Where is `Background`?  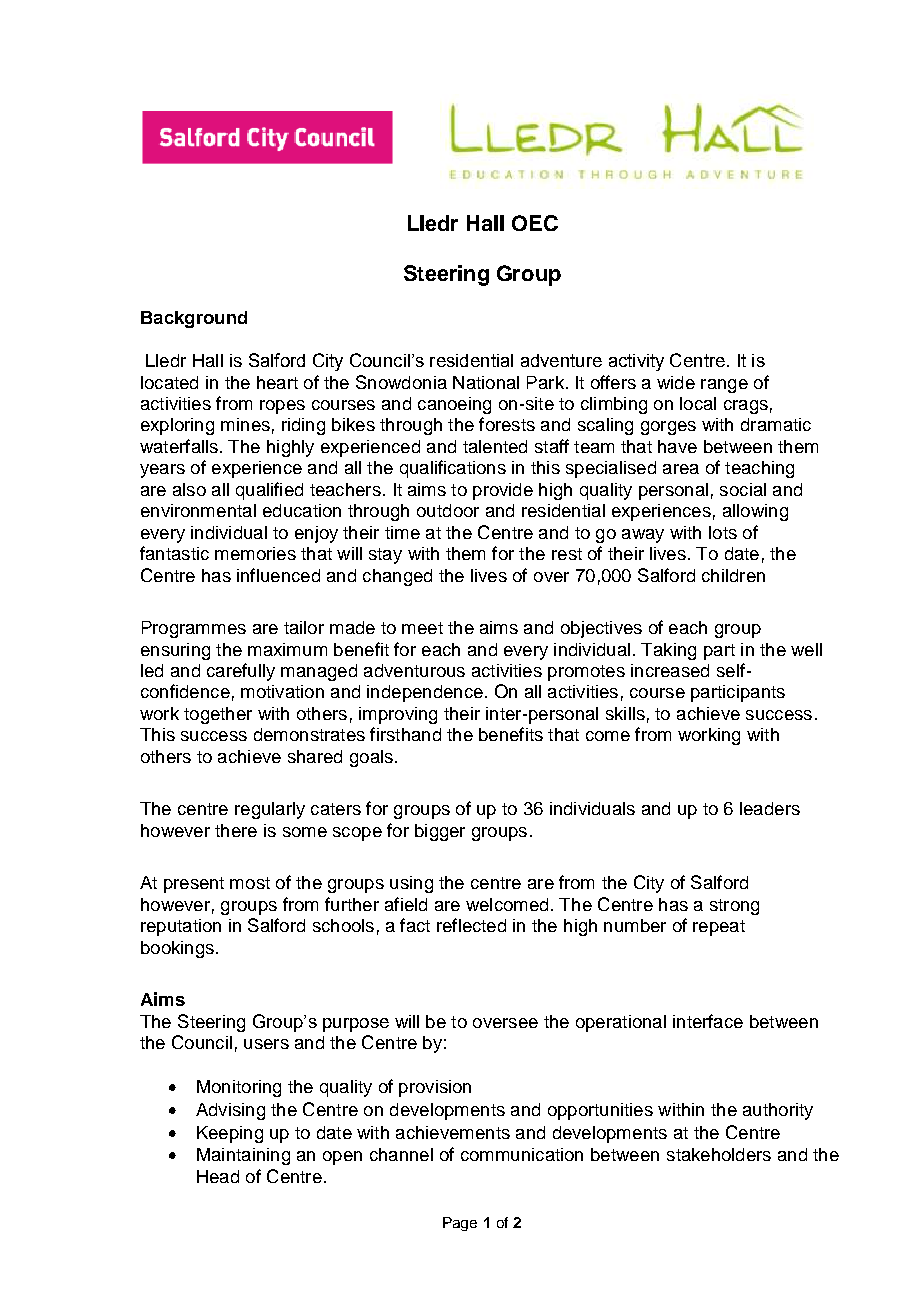 Background is located at coordinates (194, 319).
